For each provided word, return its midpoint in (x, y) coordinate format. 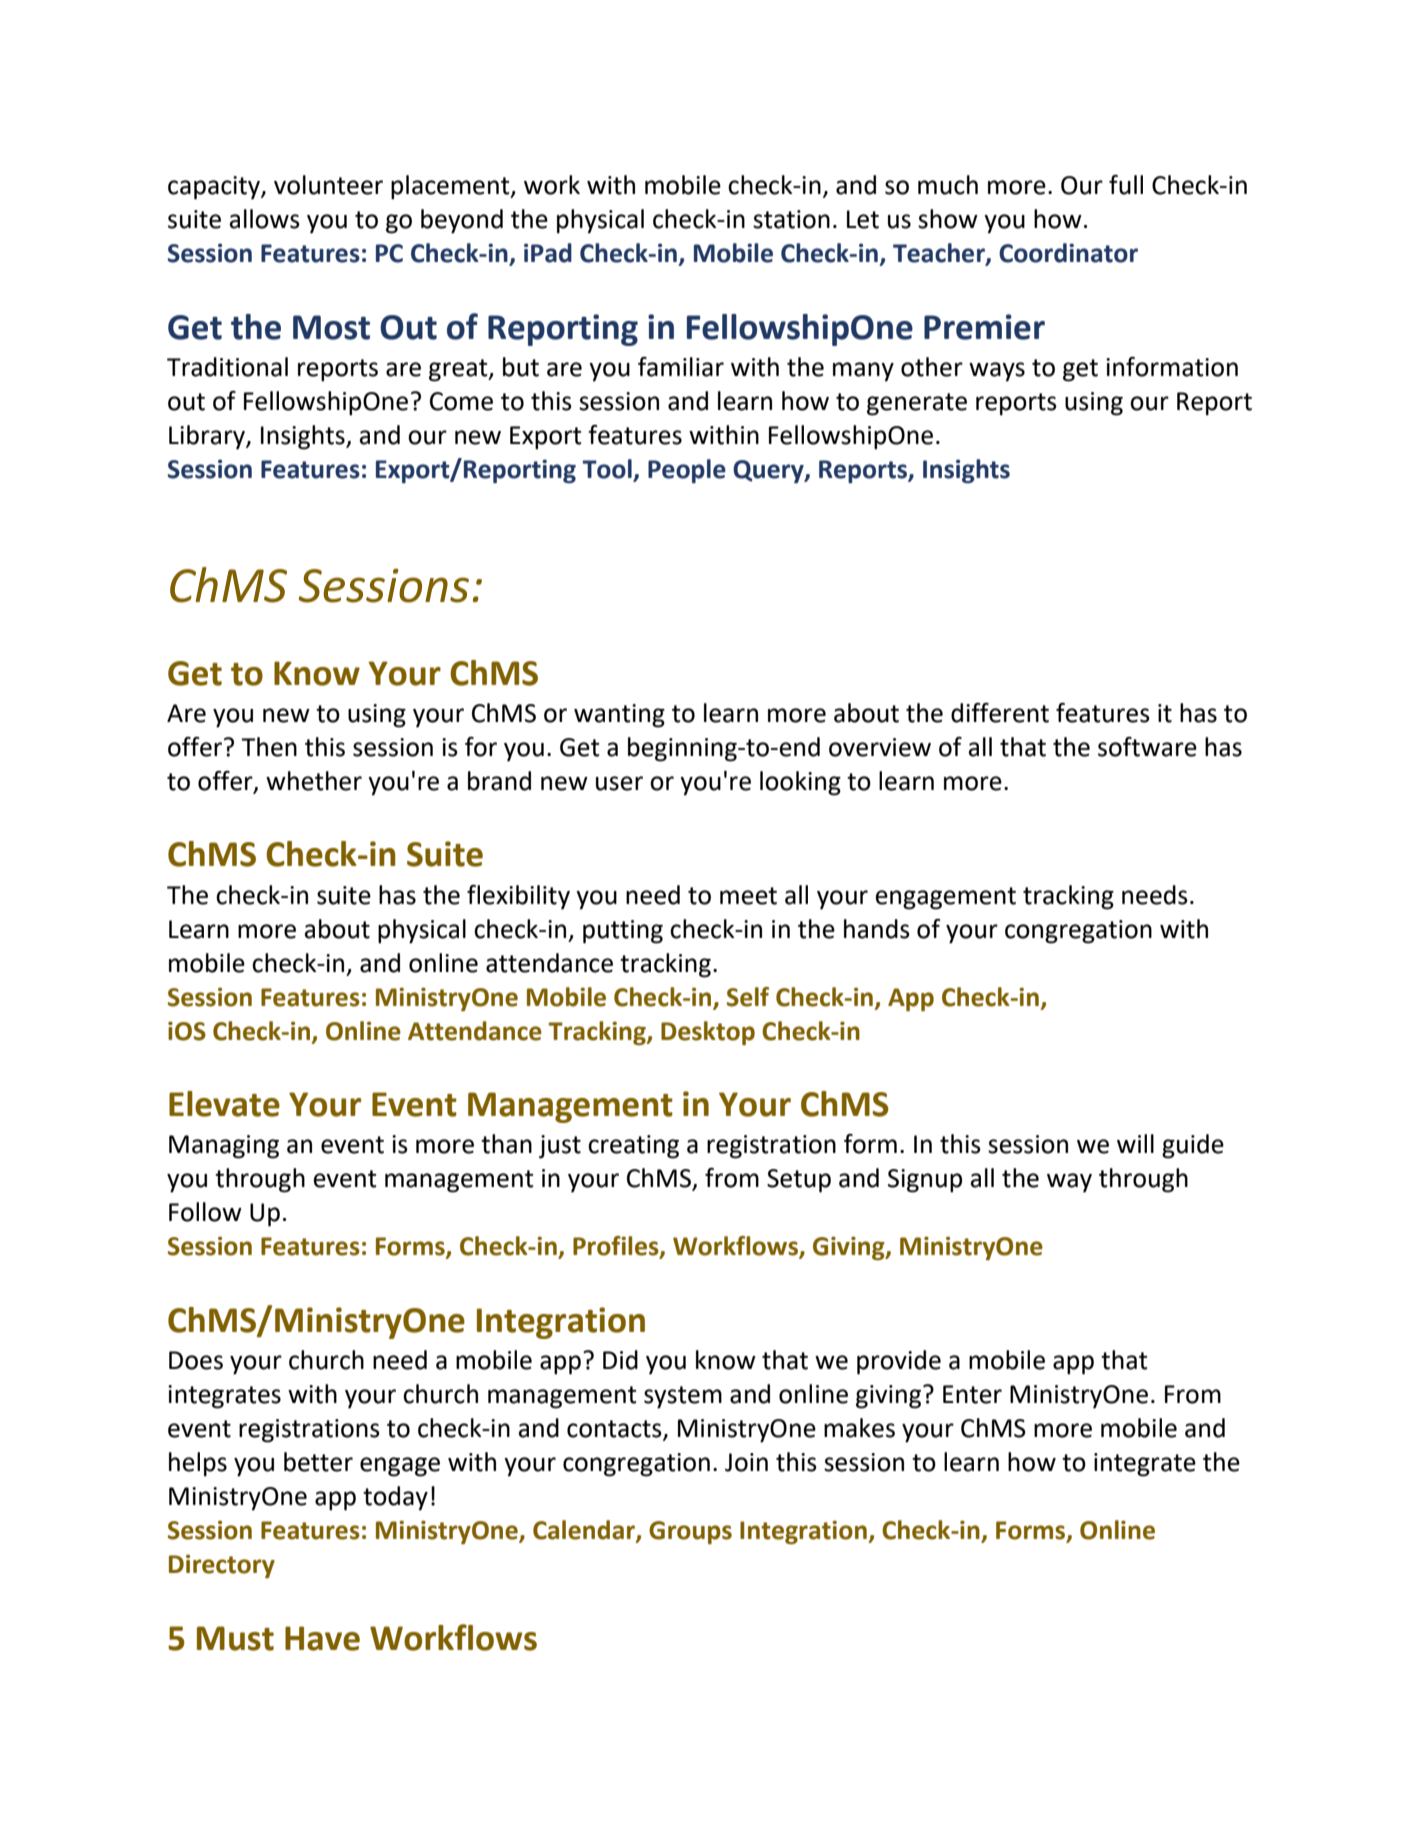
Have (322, 1638)
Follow (205, 1212)
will (1135, 1143)
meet (748, 896)
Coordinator (1068, 253)
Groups (690, 1532)
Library (208, 437)
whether (314, 781)
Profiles (617, 1247)
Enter (972, 1394)
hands (877, 929)
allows (265, 219)
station (791, 219)
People (687, 471)
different (1000, 713)
